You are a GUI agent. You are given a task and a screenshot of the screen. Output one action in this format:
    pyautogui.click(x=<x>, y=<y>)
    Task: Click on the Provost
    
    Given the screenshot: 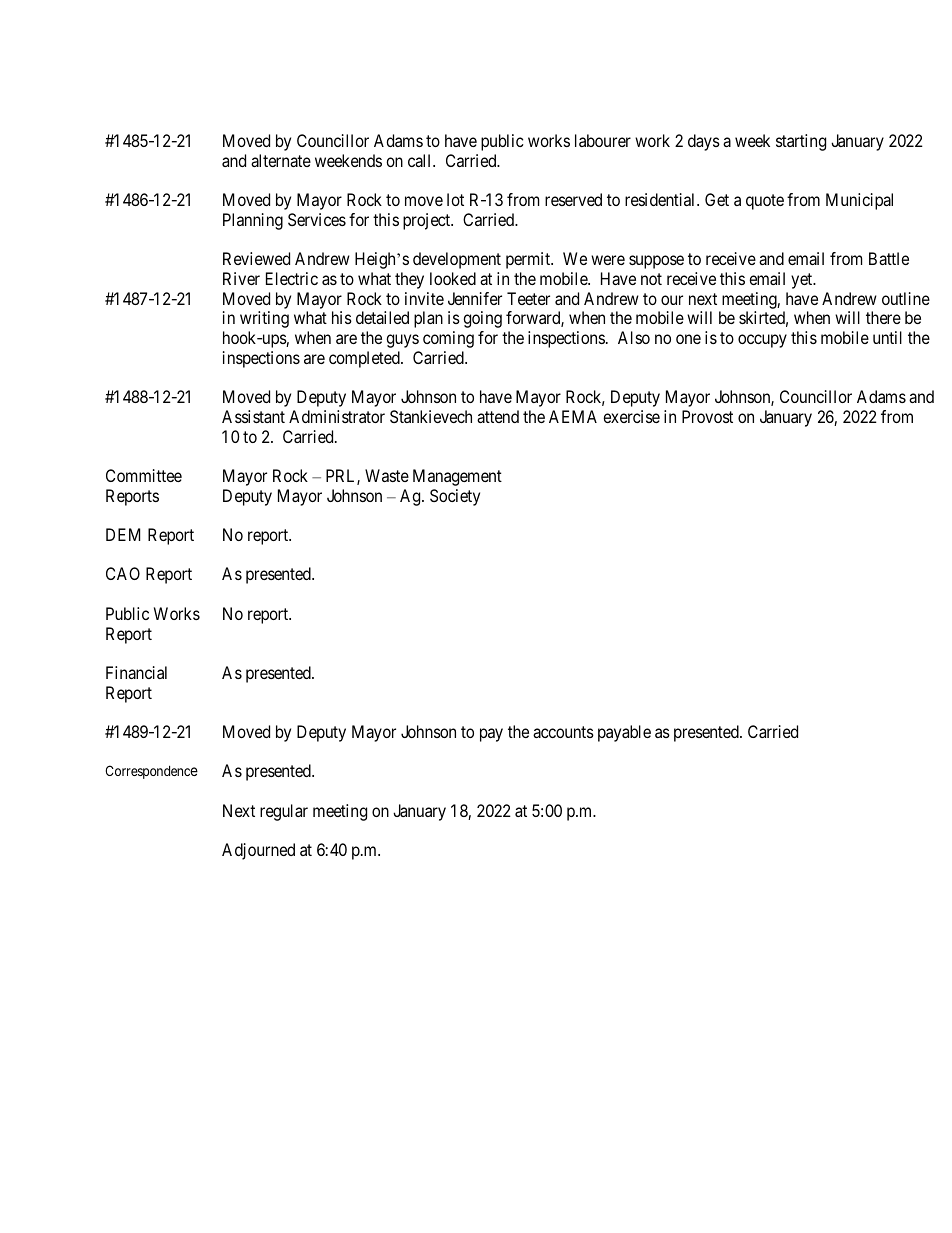 What is the action you would take?
    pyautogui.click(x=707, y=416)
